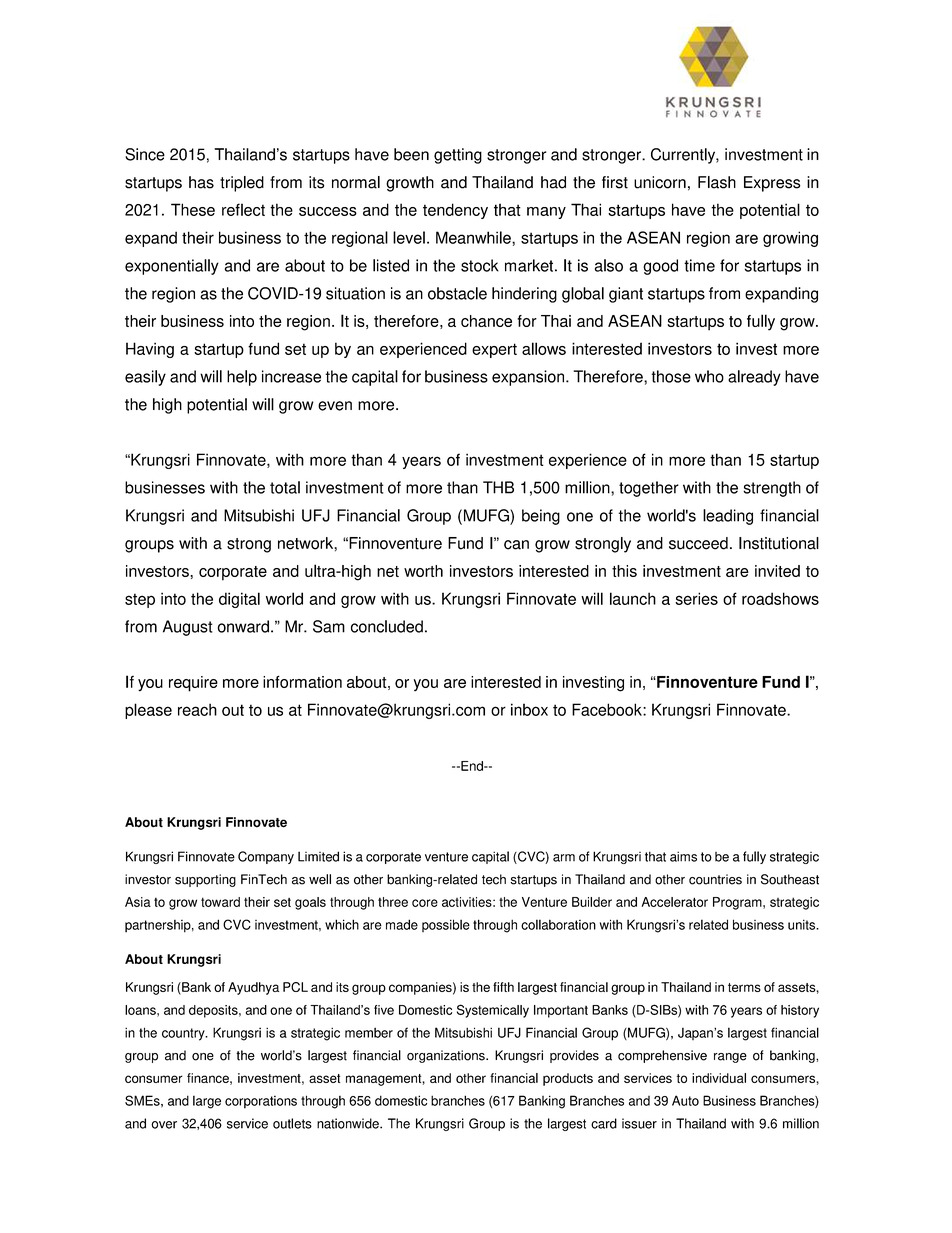  What do you see at coordinates (717, 182) in the screenshot?
I see `Flash` at bounding box center [717, 182].
